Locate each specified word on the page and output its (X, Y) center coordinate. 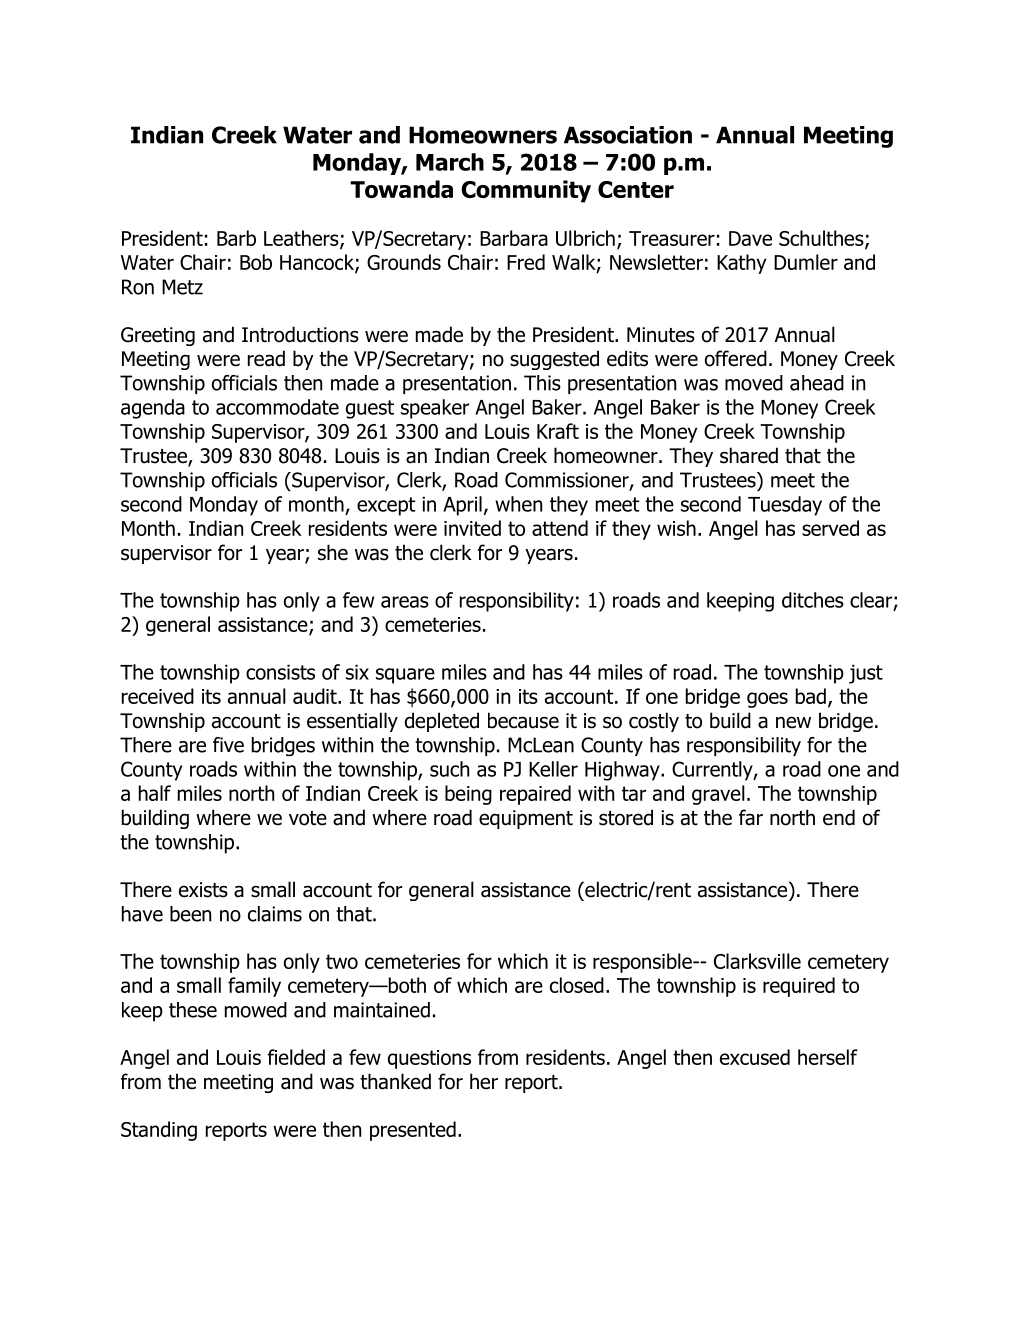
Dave (750, 238)
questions (429, 1059)
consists (280, 672)
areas (405, 602)
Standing (159, 1131)
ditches (813, 600)
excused (755, 1057)
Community (526, 191)
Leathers (302, 239)
